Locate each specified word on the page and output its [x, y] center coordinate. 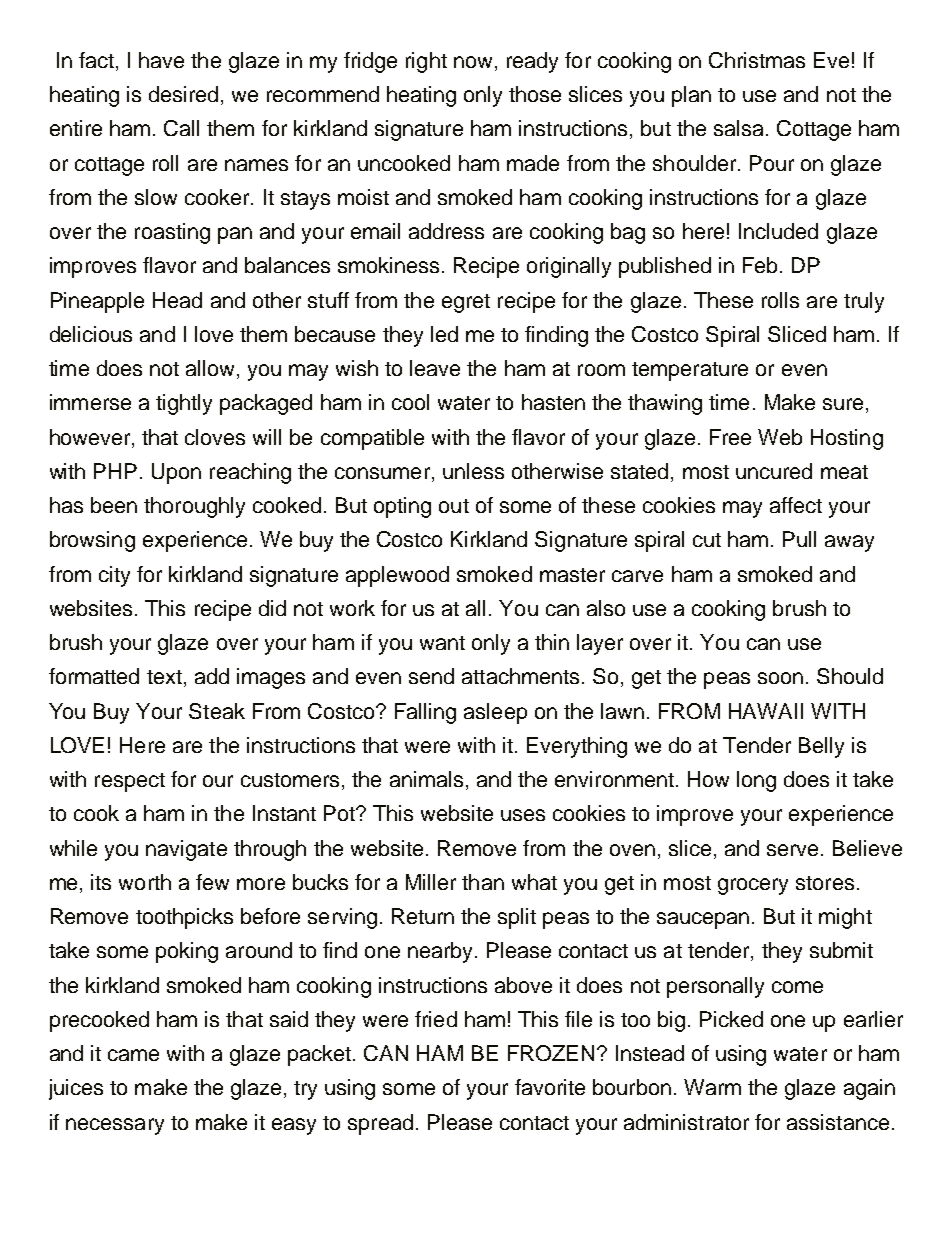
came [133, 1055]
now [473, 62]
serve [792, 850]
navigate [186, 850]
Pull [799, 539]
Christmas [757, 60]
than [483, 882]
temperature [690, 371]
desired [183, 94]
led [444, 334]
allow [210, 368]
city [114, 576]
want [442, 643]
